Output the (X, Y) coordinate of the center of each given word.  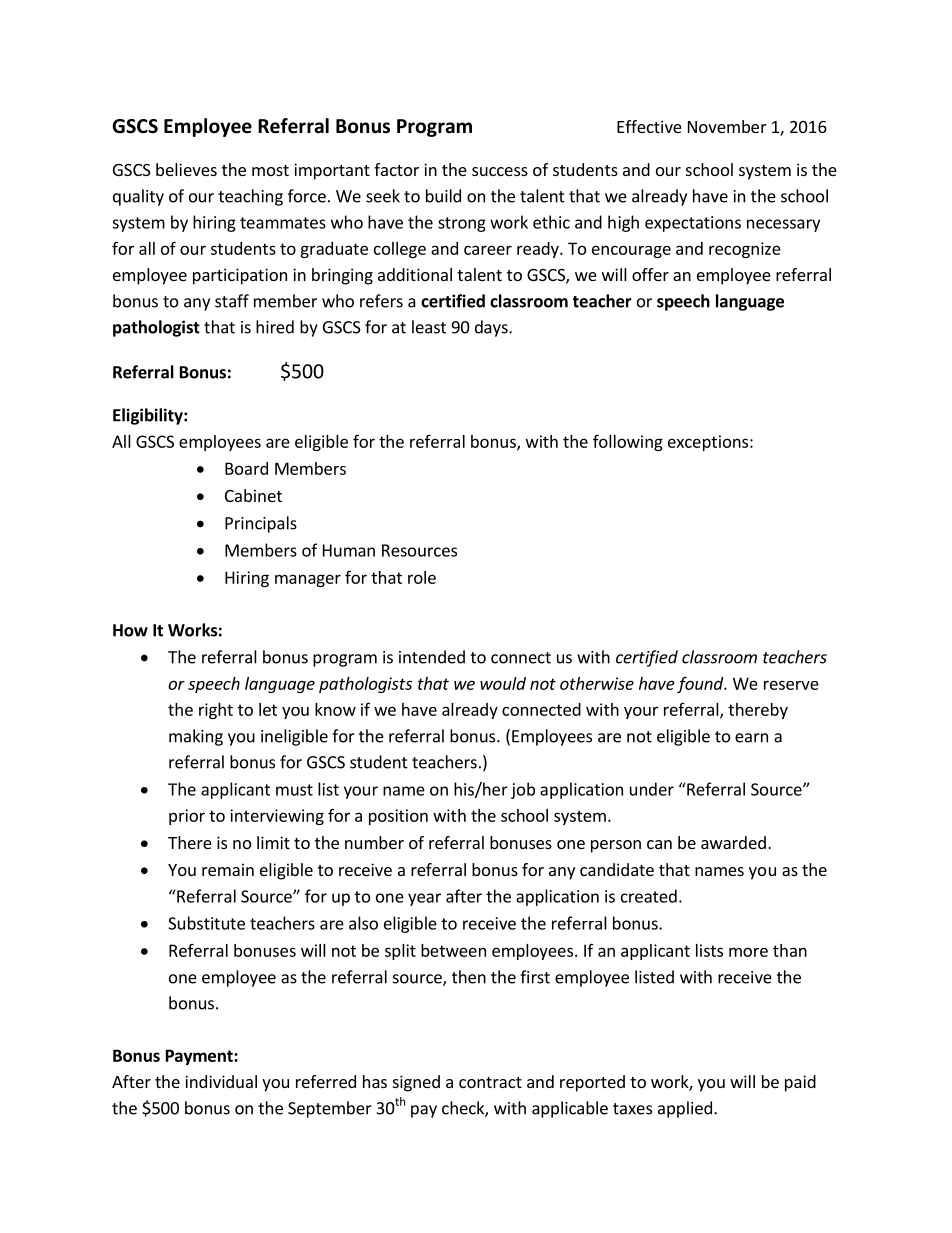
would (503, 683)
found (701, 684)
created (649, 896)
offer (650, 274)
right (216, 711)
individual (221, 1081)
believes (186, 169)
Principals (261, 524)
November (727, 126)
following (628, 442)
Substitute (206, 923)
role (422, 577)
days (492, 328)
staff (232, 301)
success (500, 171)
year (424, 899)
